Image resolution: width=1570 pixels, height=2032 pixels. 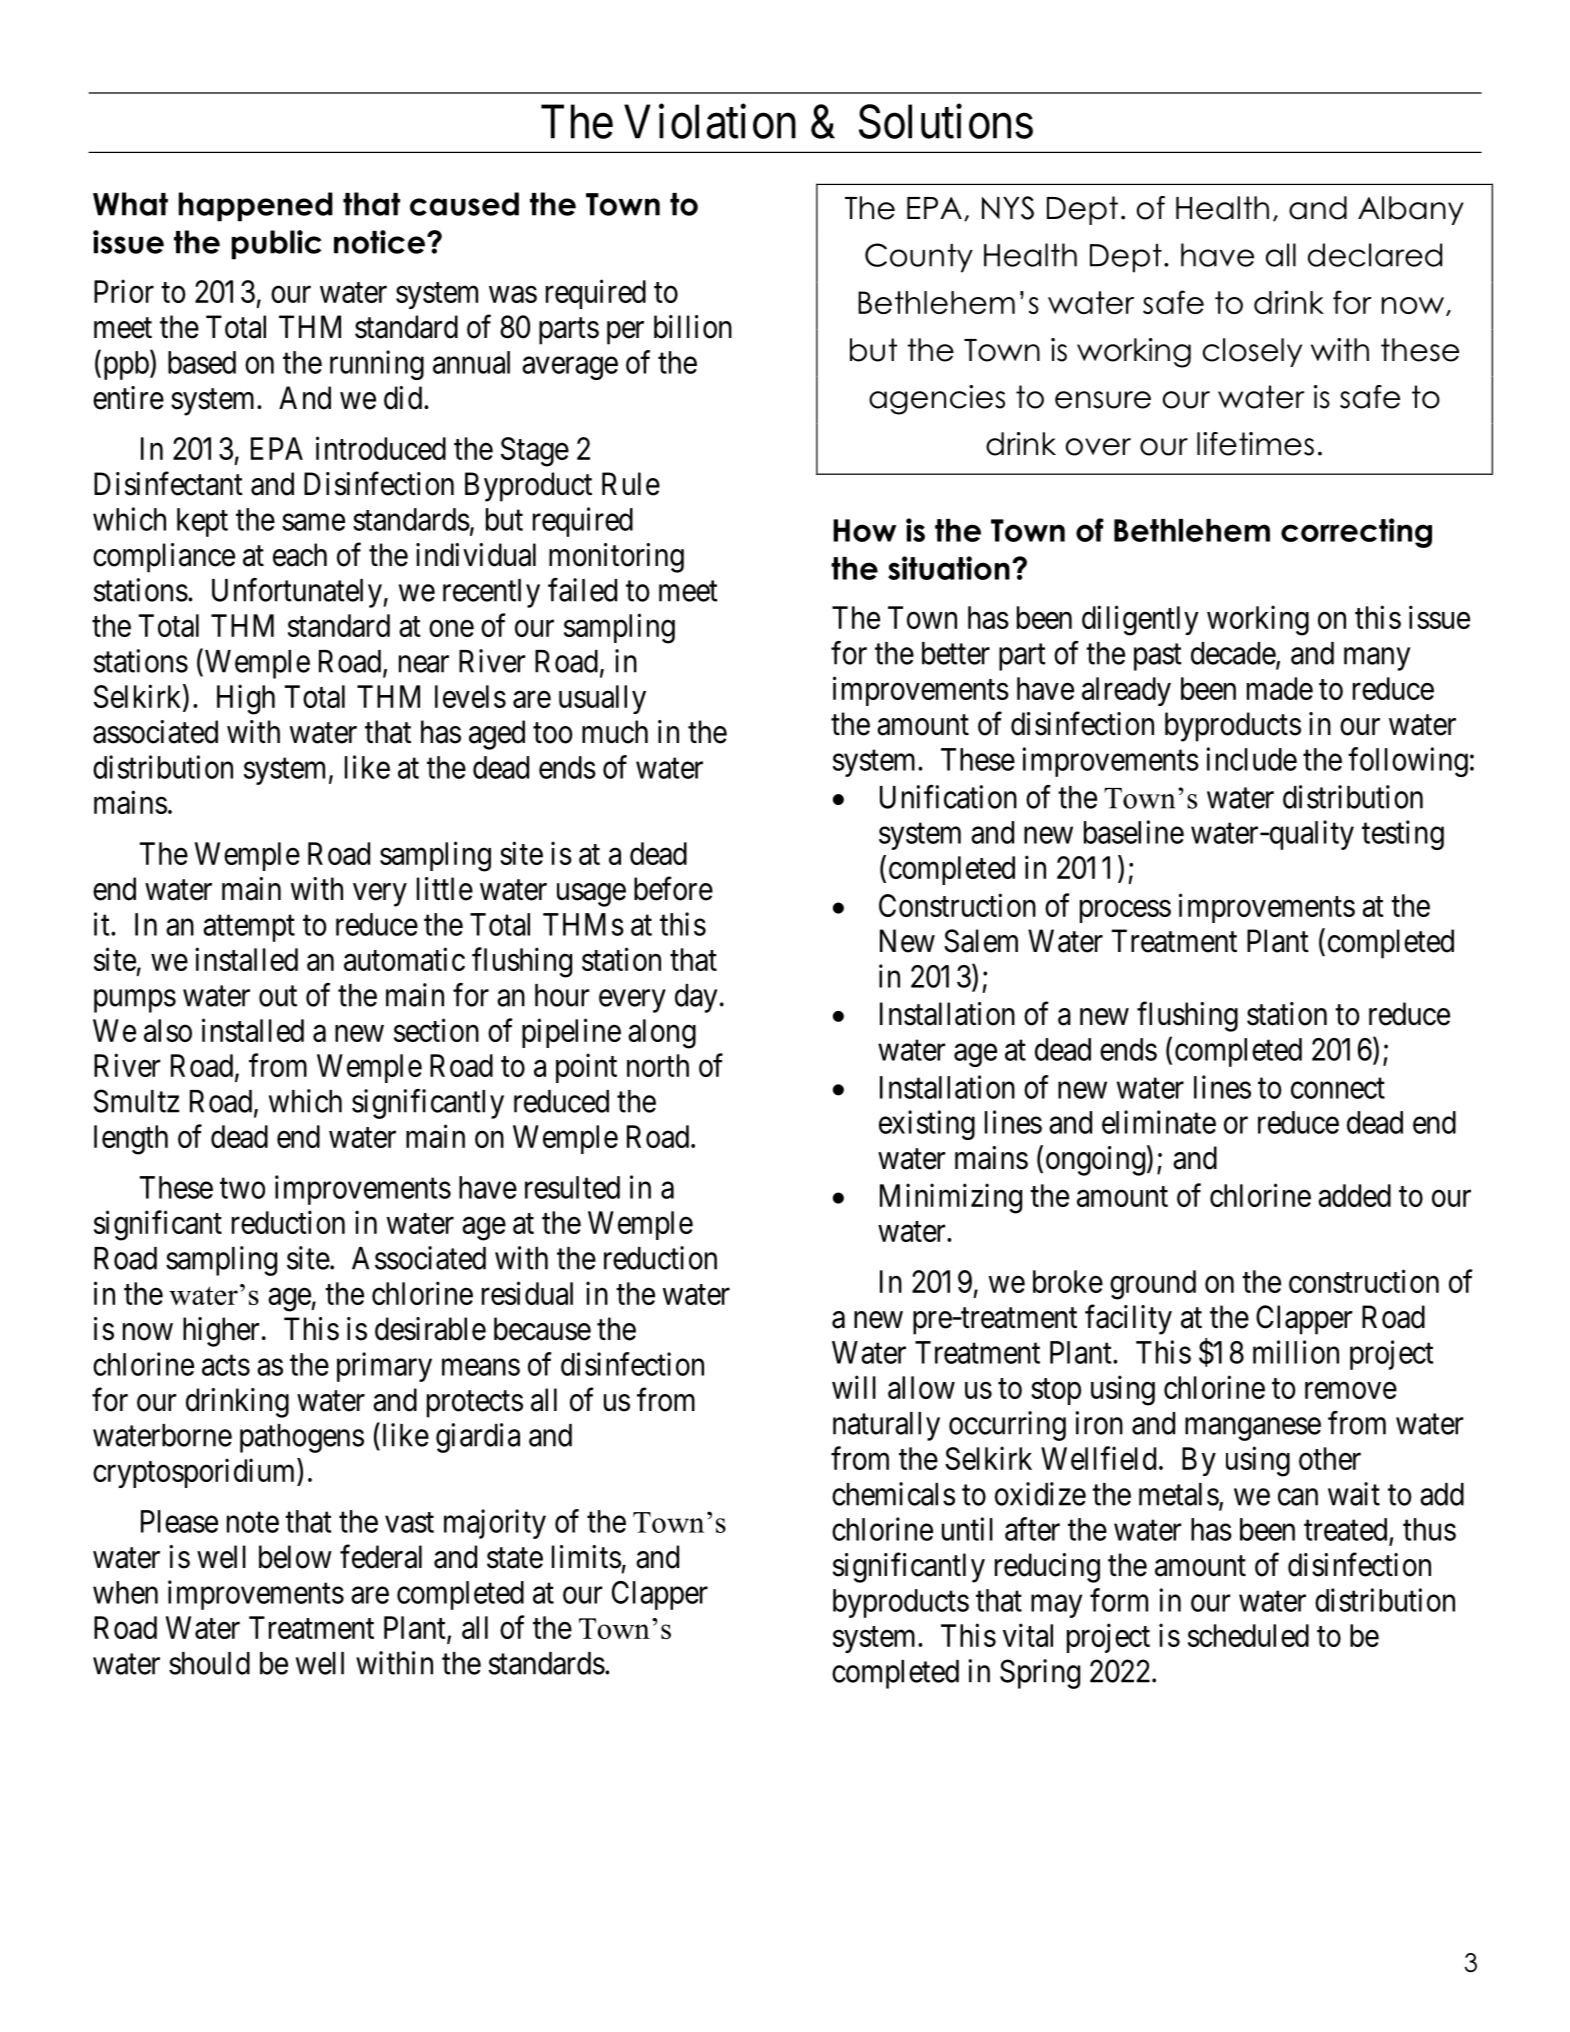 What do you see at coordinates (1411, 210) in the screenshot?
I see `Albany` at bounding box center [1411, 210].
